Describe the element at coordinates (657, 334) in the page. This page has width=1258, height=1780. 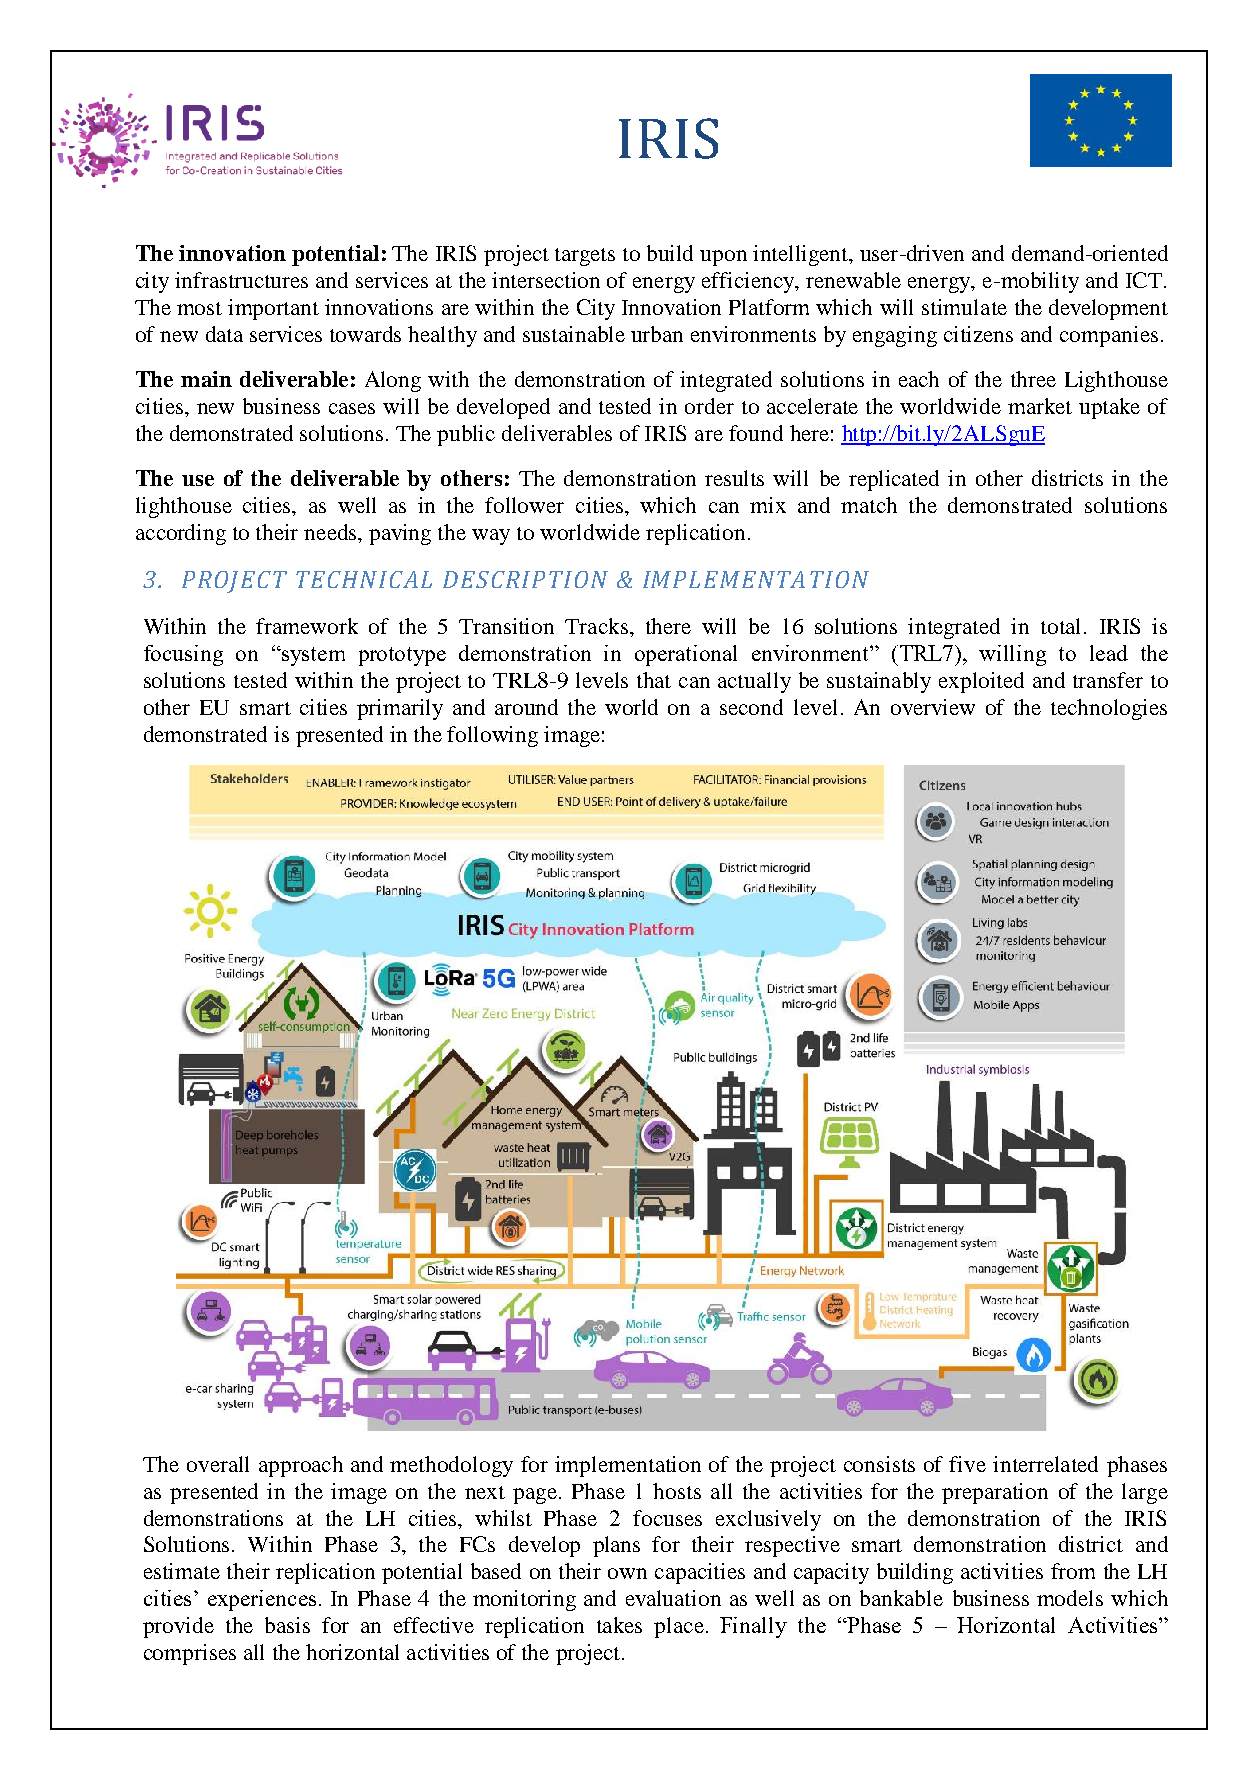
I see `urban` at that location.
